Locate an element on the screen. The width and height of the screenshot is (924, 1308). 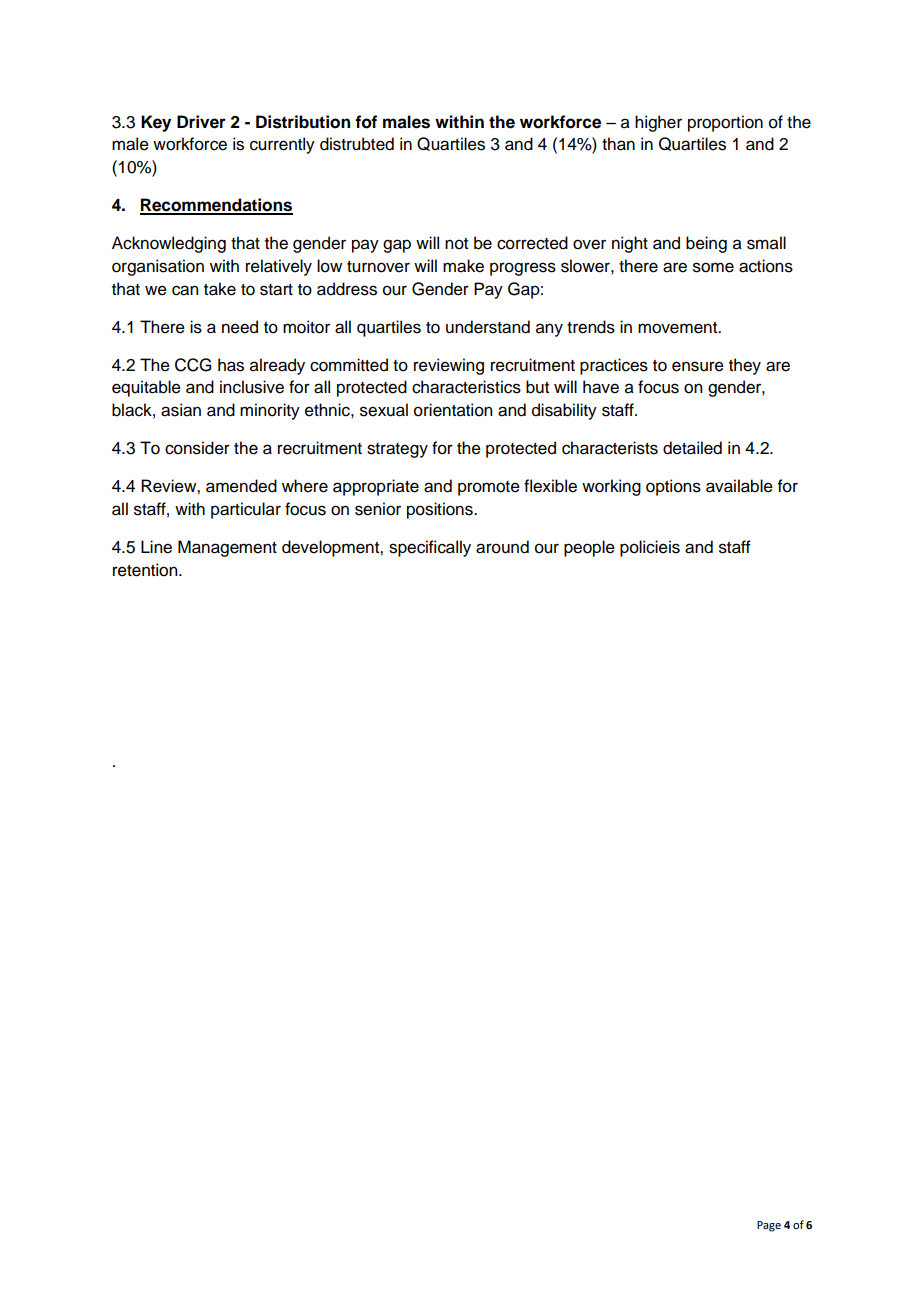
people is located at coordinates (589, 548).
